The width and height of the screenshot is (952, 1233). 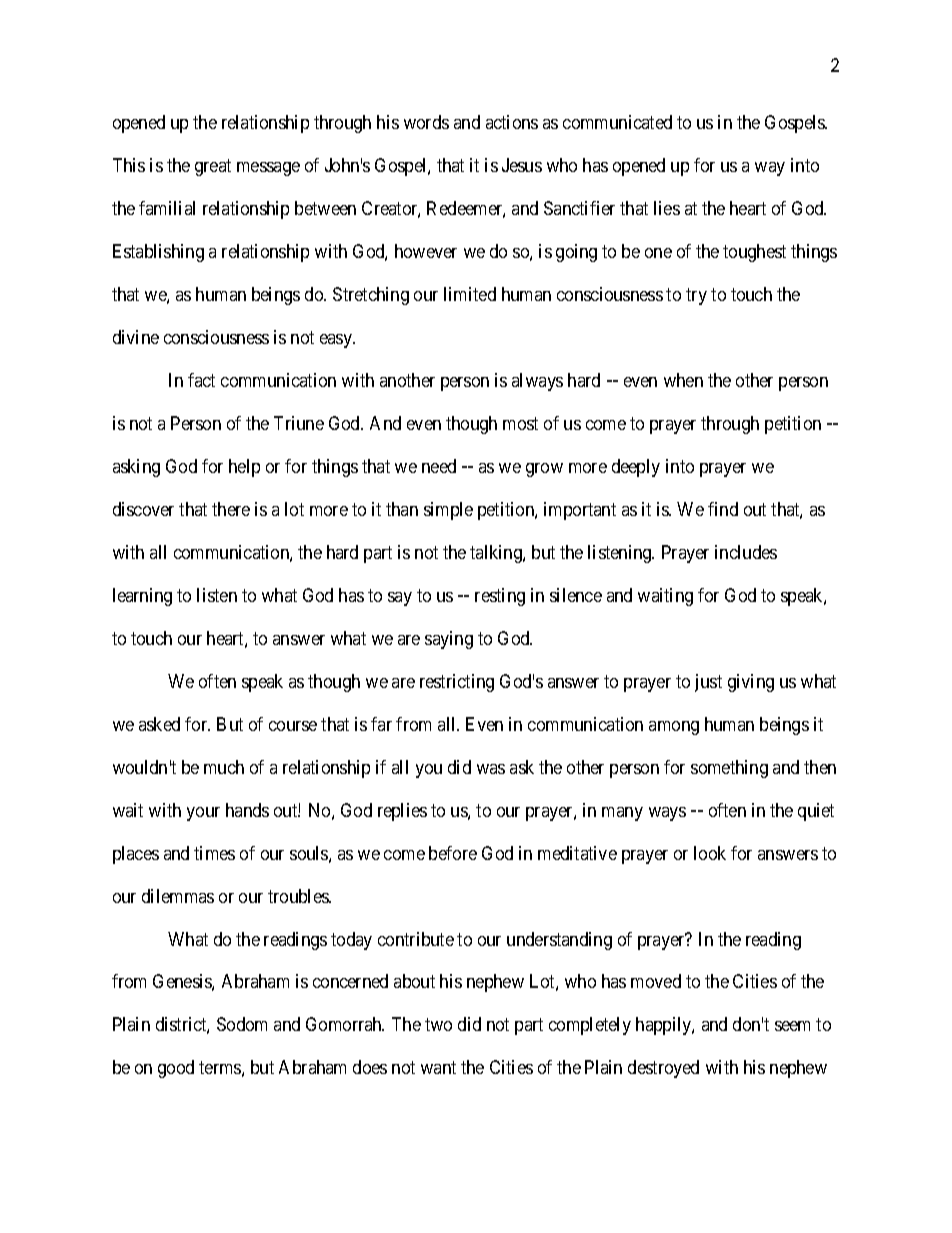 I want to click on resting, so click(x=500, y=597).
